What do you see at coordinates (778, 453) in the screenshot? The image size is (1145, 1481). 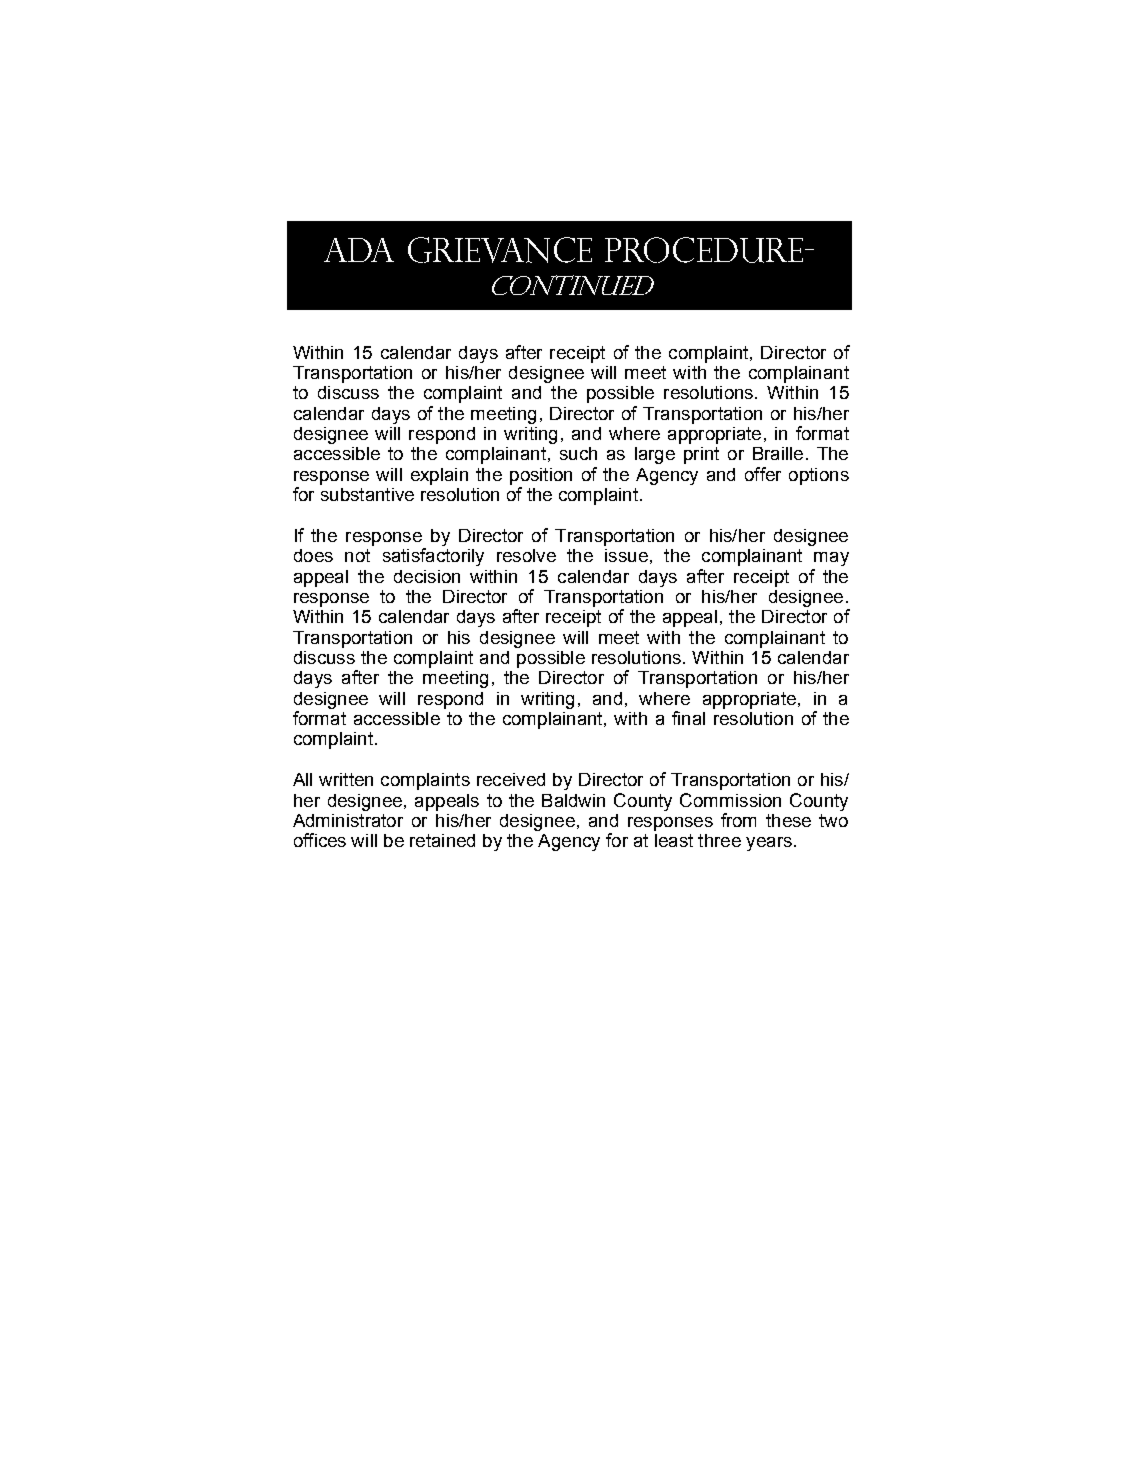 I see `Braille` at bounding box center [778, 453].
